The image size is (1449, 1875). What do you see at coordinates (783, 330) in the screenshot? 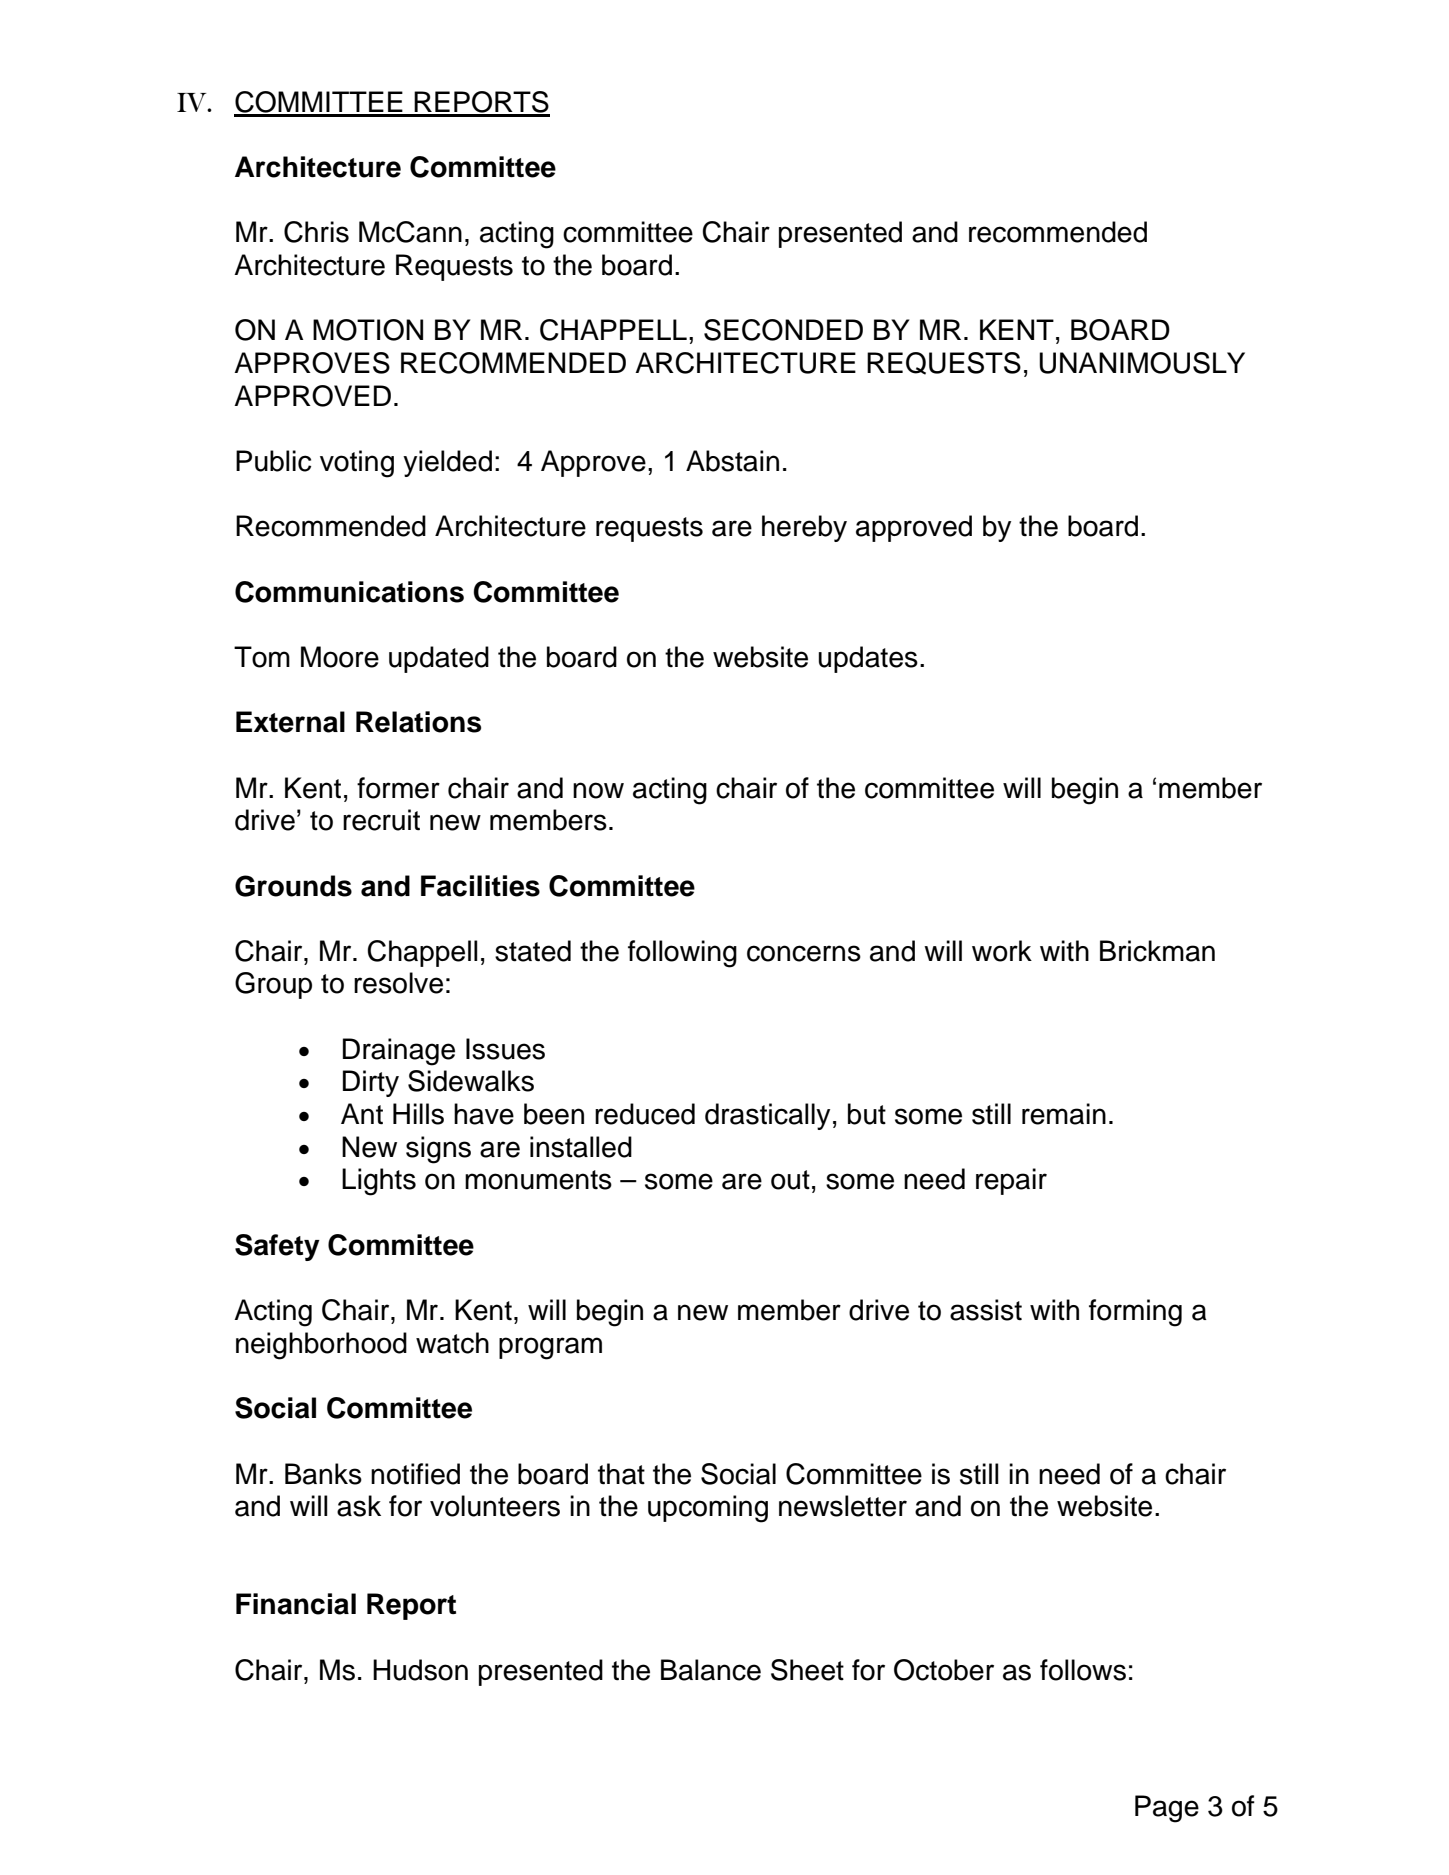
I see `SECONDED` at bounding box center [783, 330].
